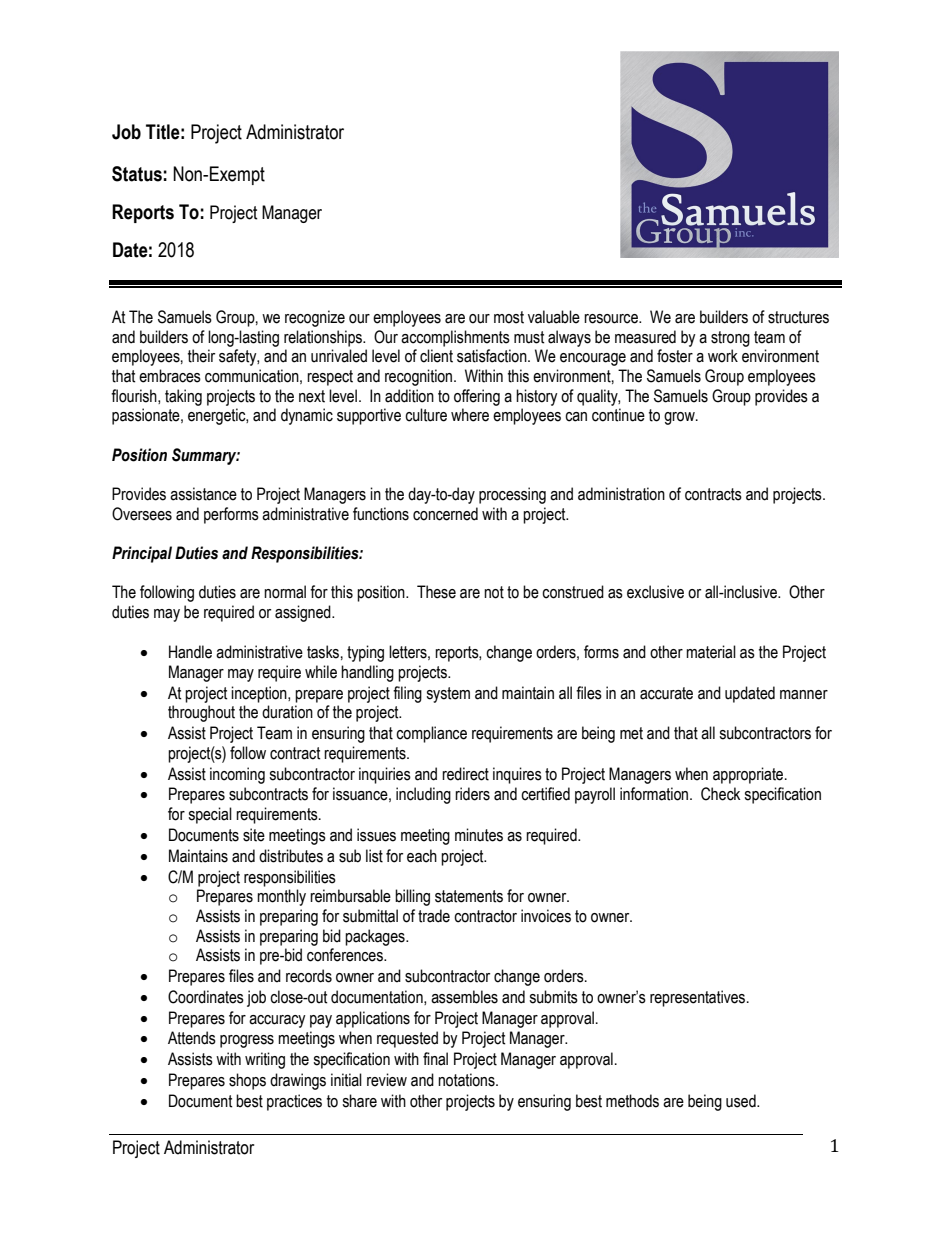  What do you see at coordinates (465, 774) in the screenshot?
I see `redirect` at bounding box center [465, 774].
